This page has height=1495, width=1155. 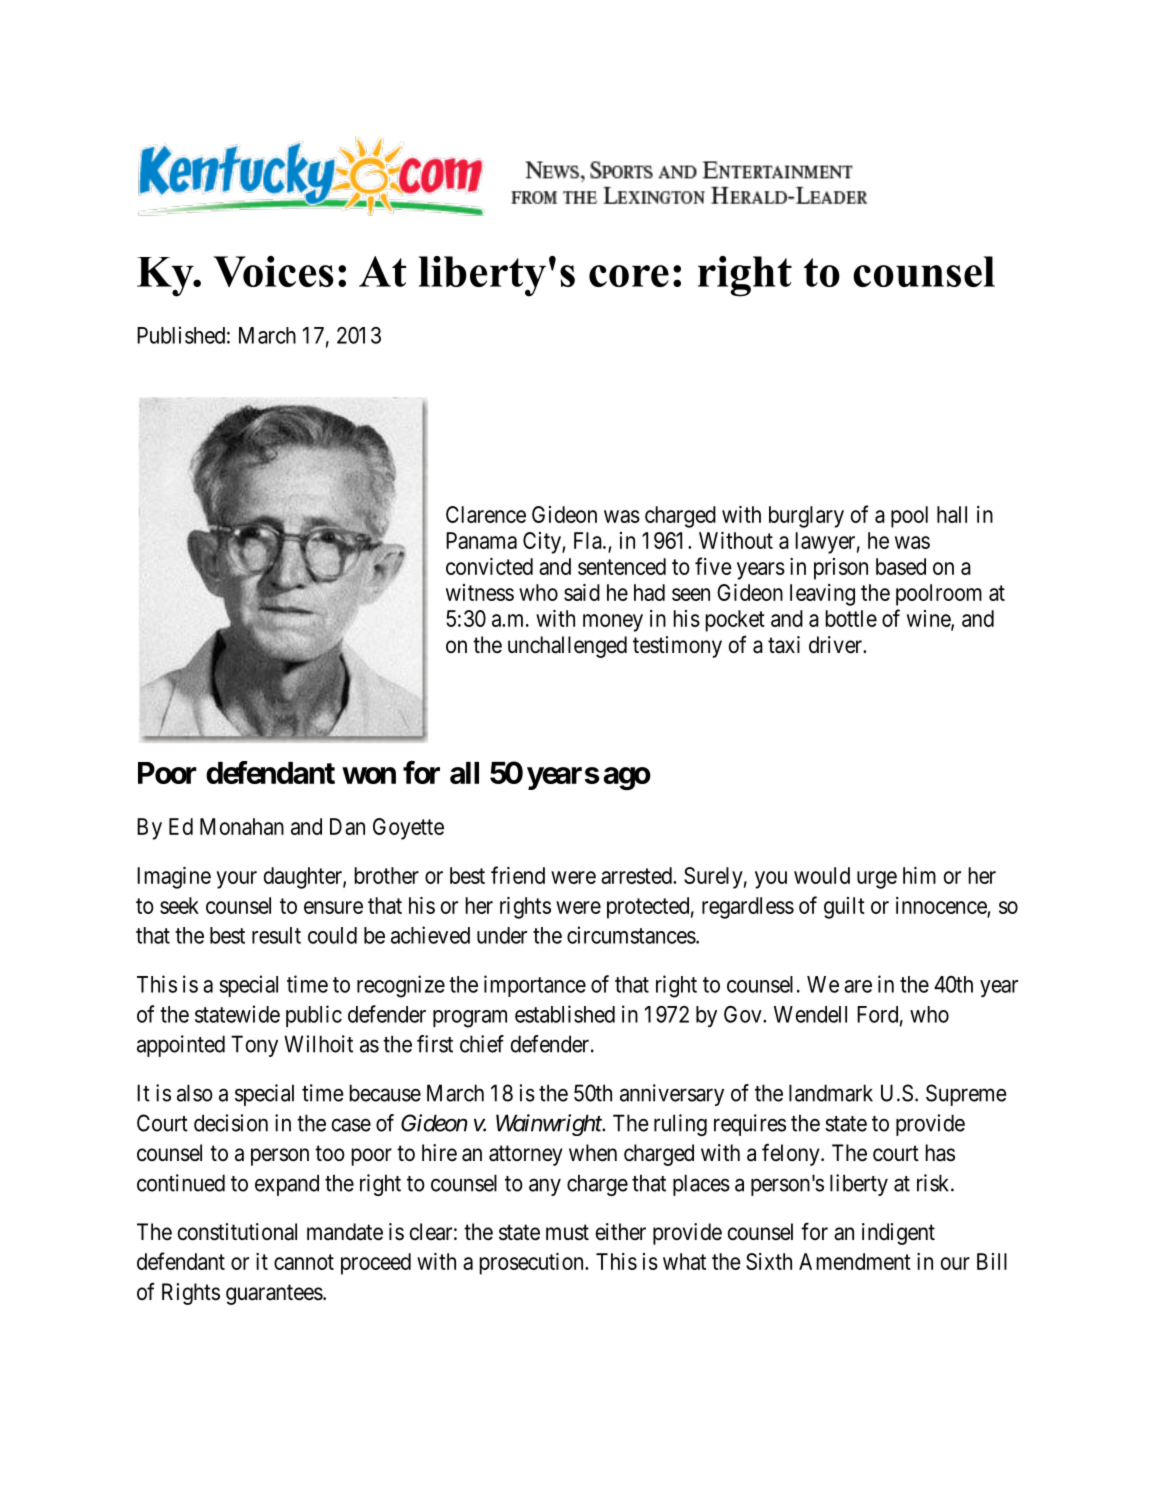 What do you see at coordinates (565, 1014) in the page?
I see `established` at bounding box center [565, 1014].
